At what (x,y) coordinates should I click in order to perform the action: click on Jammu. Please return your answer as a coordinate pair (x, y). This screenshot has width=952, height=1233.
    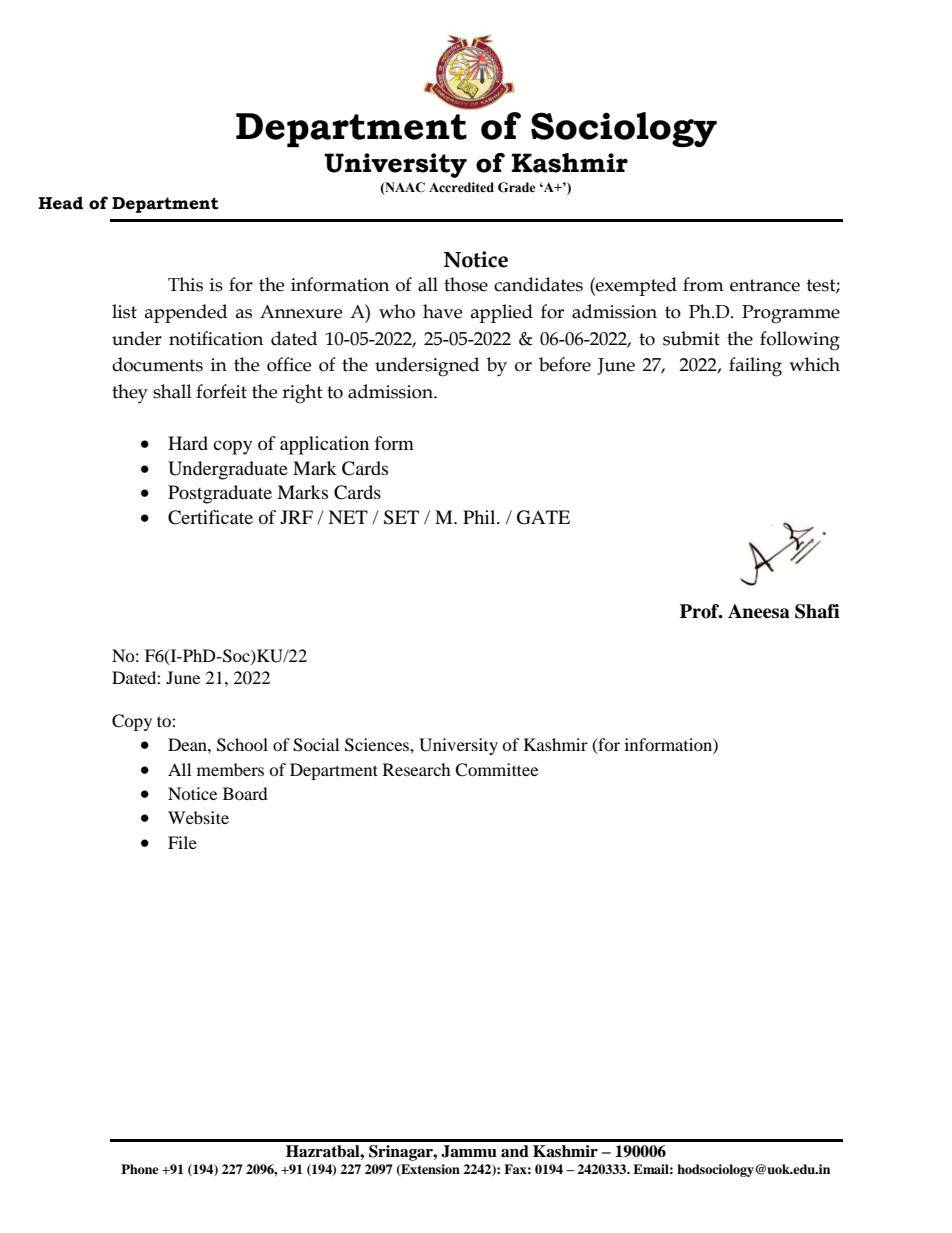
    Looking at the image, I should click on (469, 1151).
